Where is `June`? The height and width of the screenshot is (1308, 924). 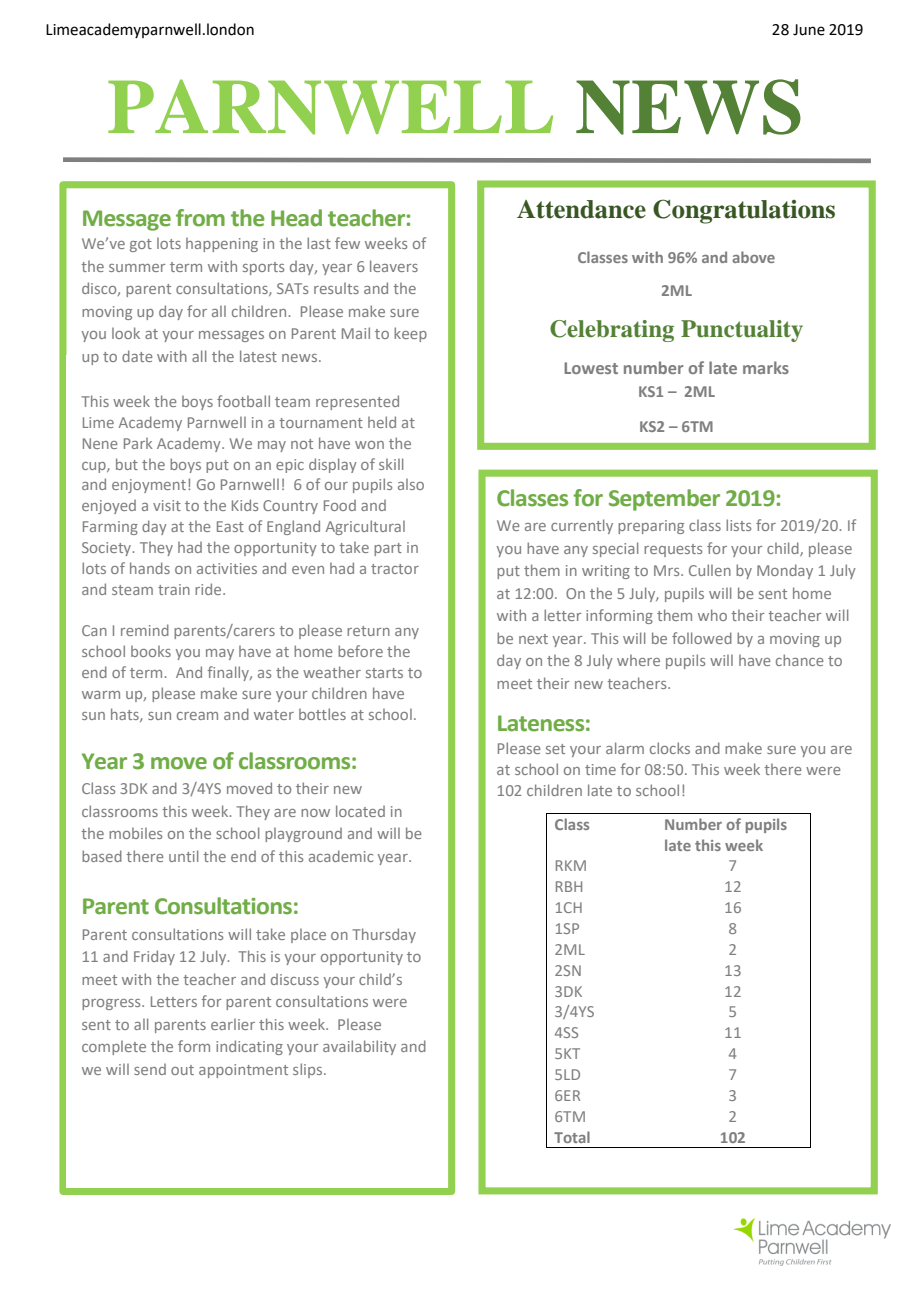
June is located at coordinates (809, 30).
